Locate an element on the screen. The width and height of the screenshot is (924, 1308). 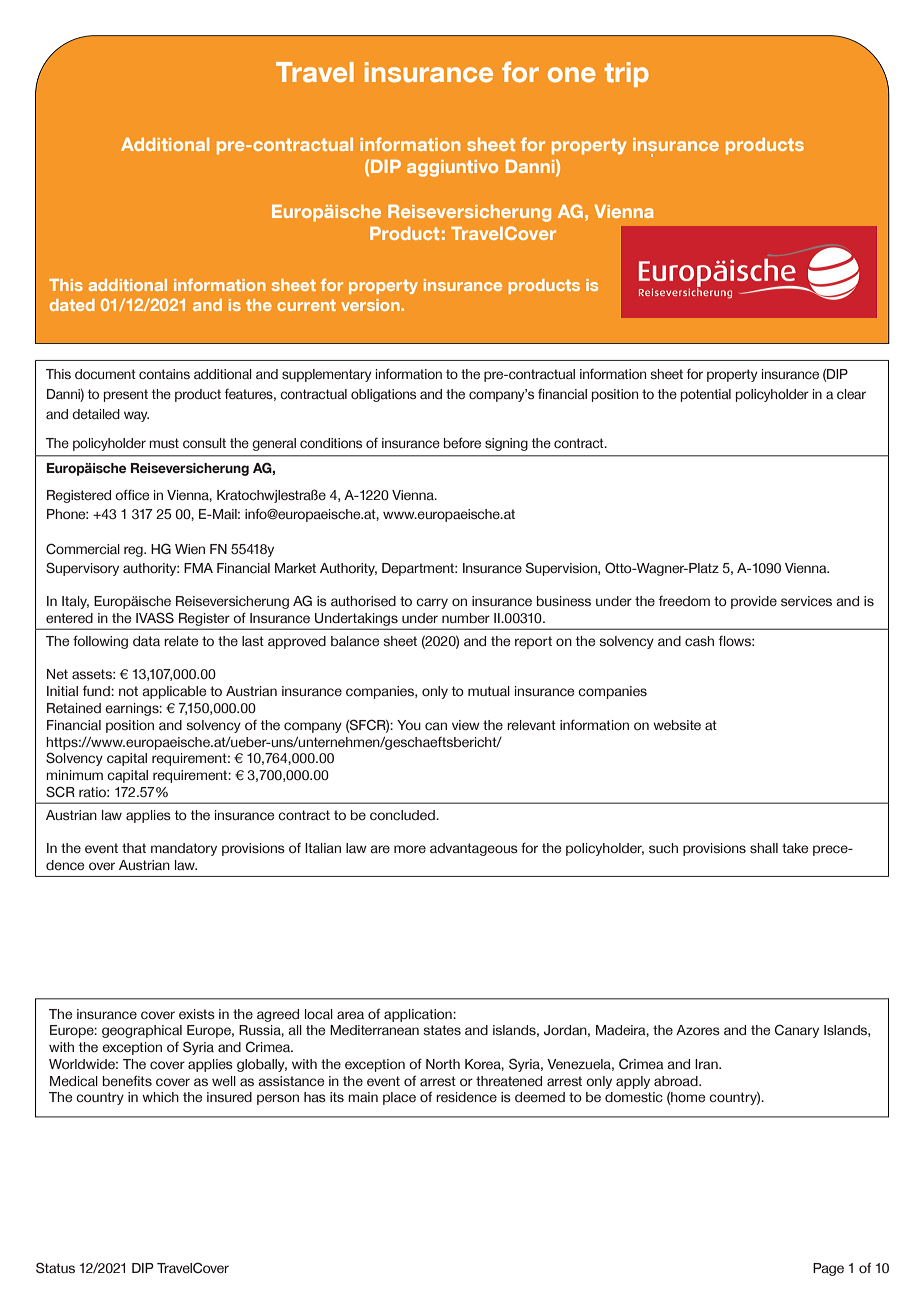
clear is located at coordinates (851, 394).
